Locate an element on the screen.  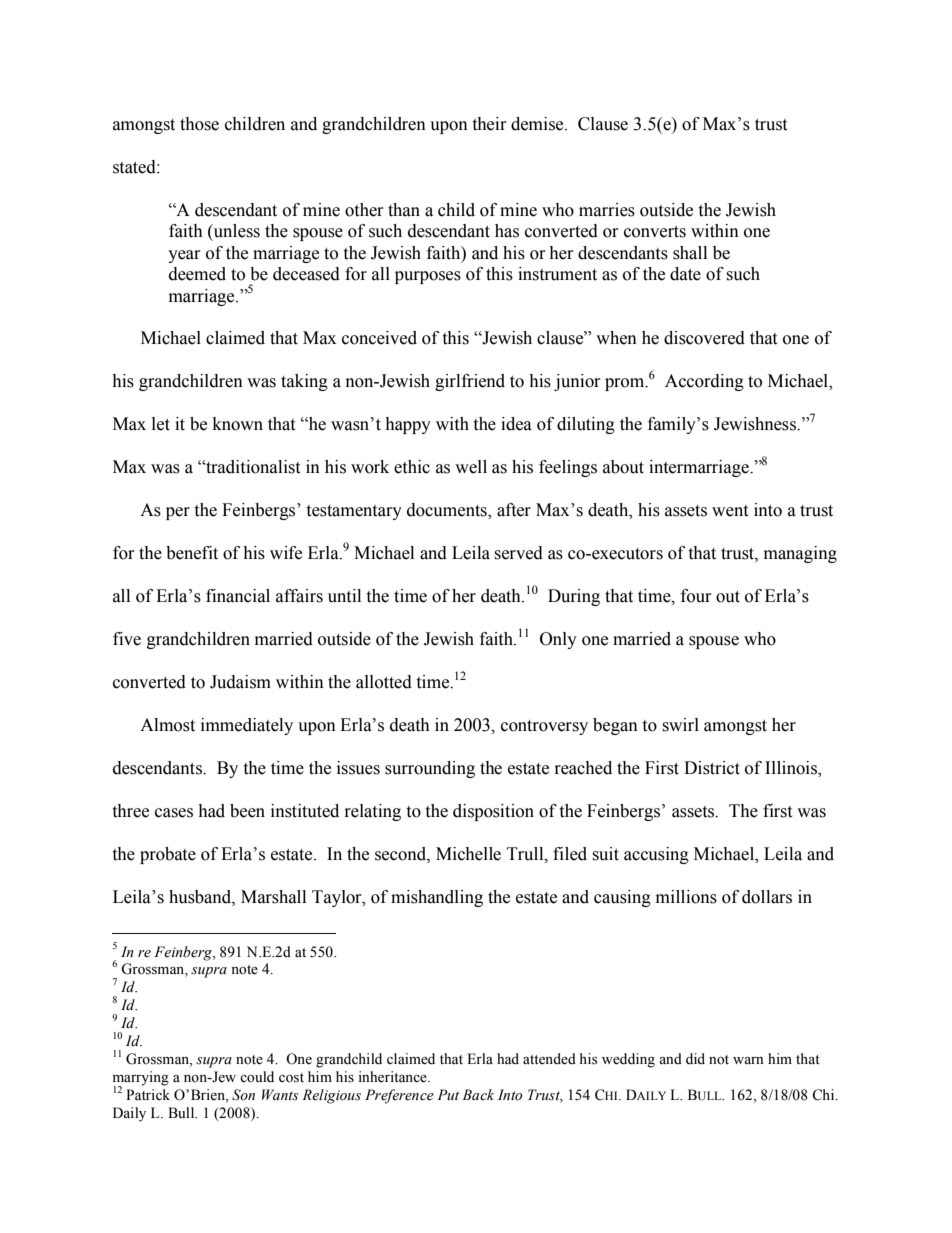
served is located at coordinates (518, 553).
